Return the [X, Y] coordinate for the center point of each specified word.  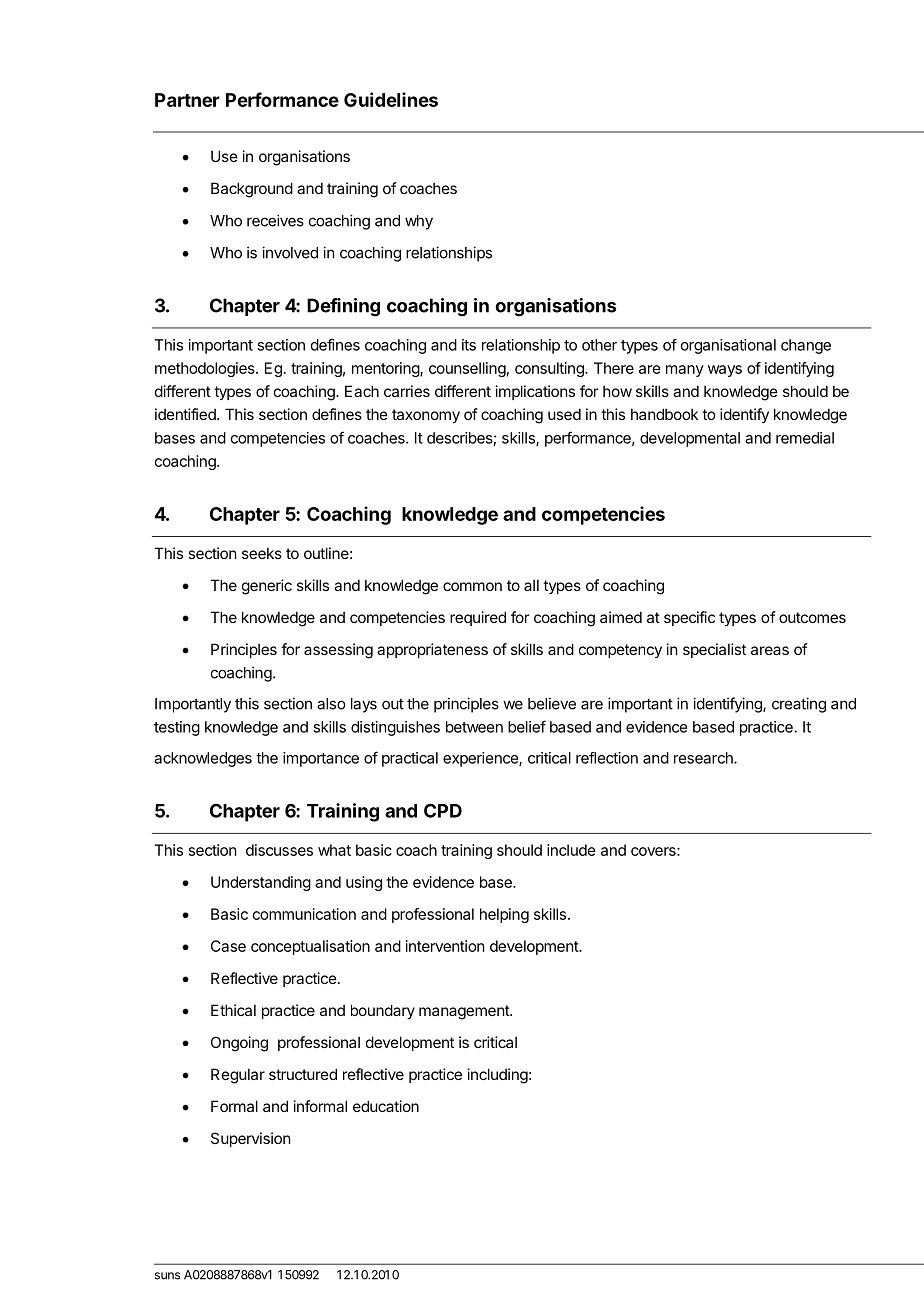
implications [535, 392]
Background [252, 190]
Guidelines [391, 99]
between [474, 727]
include [571, 850]
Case [228, 946]
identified [186, 414]
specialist [714, 650]
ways [725, 371]
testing [177, 728]
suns [167, 1276]
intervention [445, 946]
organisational [728, 346]
